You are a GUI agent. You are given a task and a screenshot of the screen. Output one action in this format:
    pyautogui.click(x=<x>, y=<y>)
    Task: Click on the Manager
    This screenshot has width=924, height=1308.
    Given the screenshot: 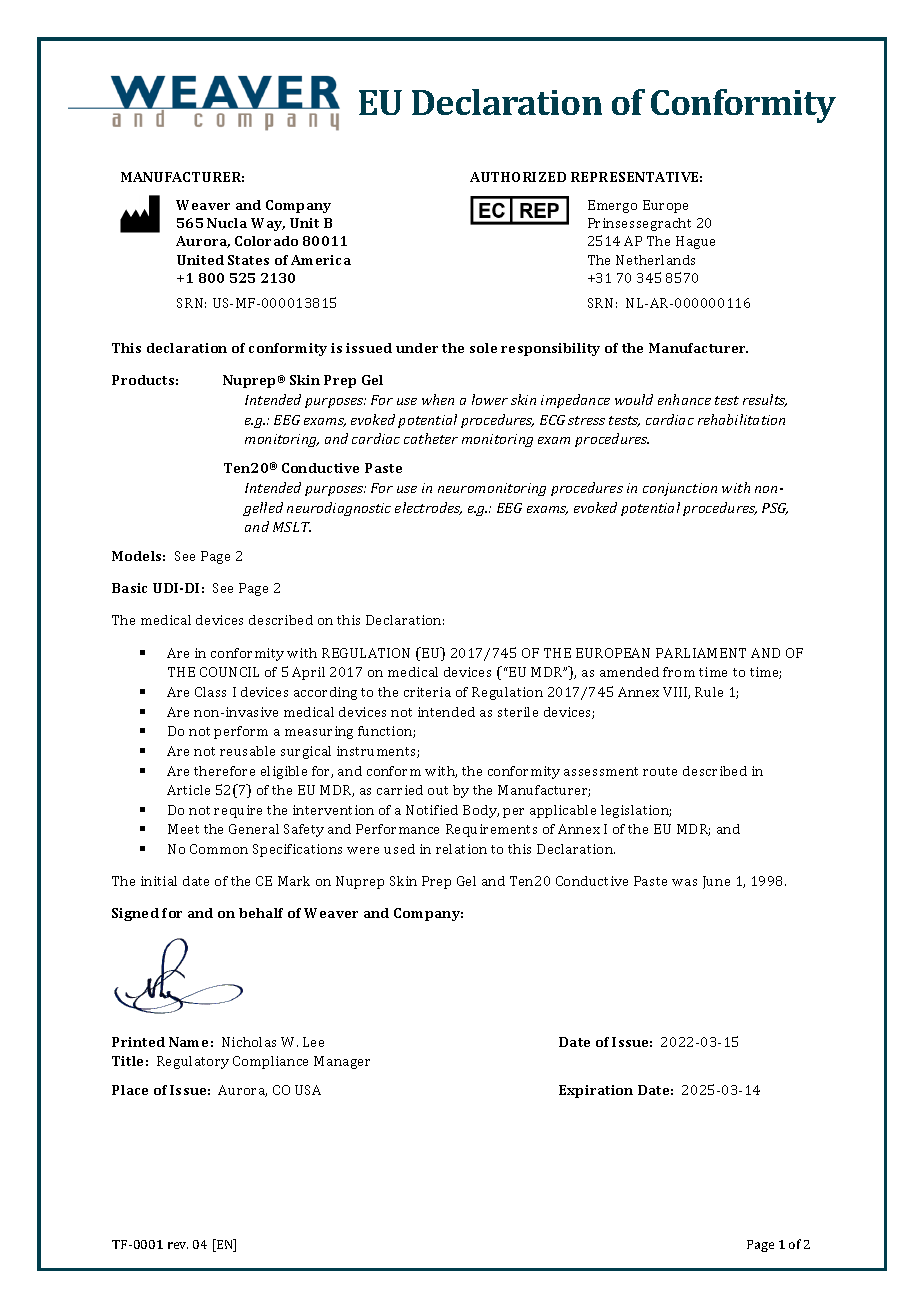 What is the action you would take?
    pyautogui.click(x=342, y=1062)
